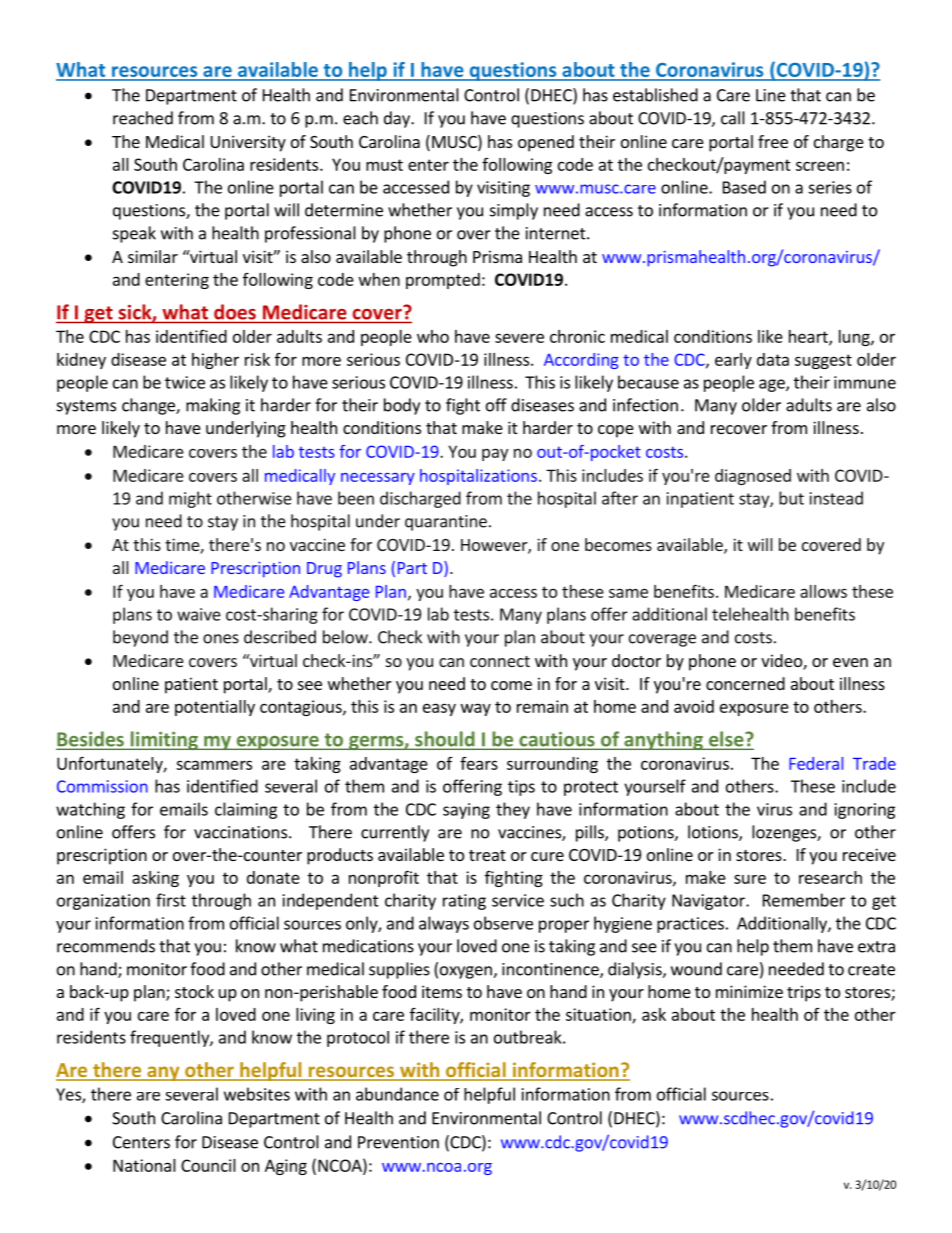  Describe the element at coordinates (102, 786) in the document. I see `Commission` at that location.
